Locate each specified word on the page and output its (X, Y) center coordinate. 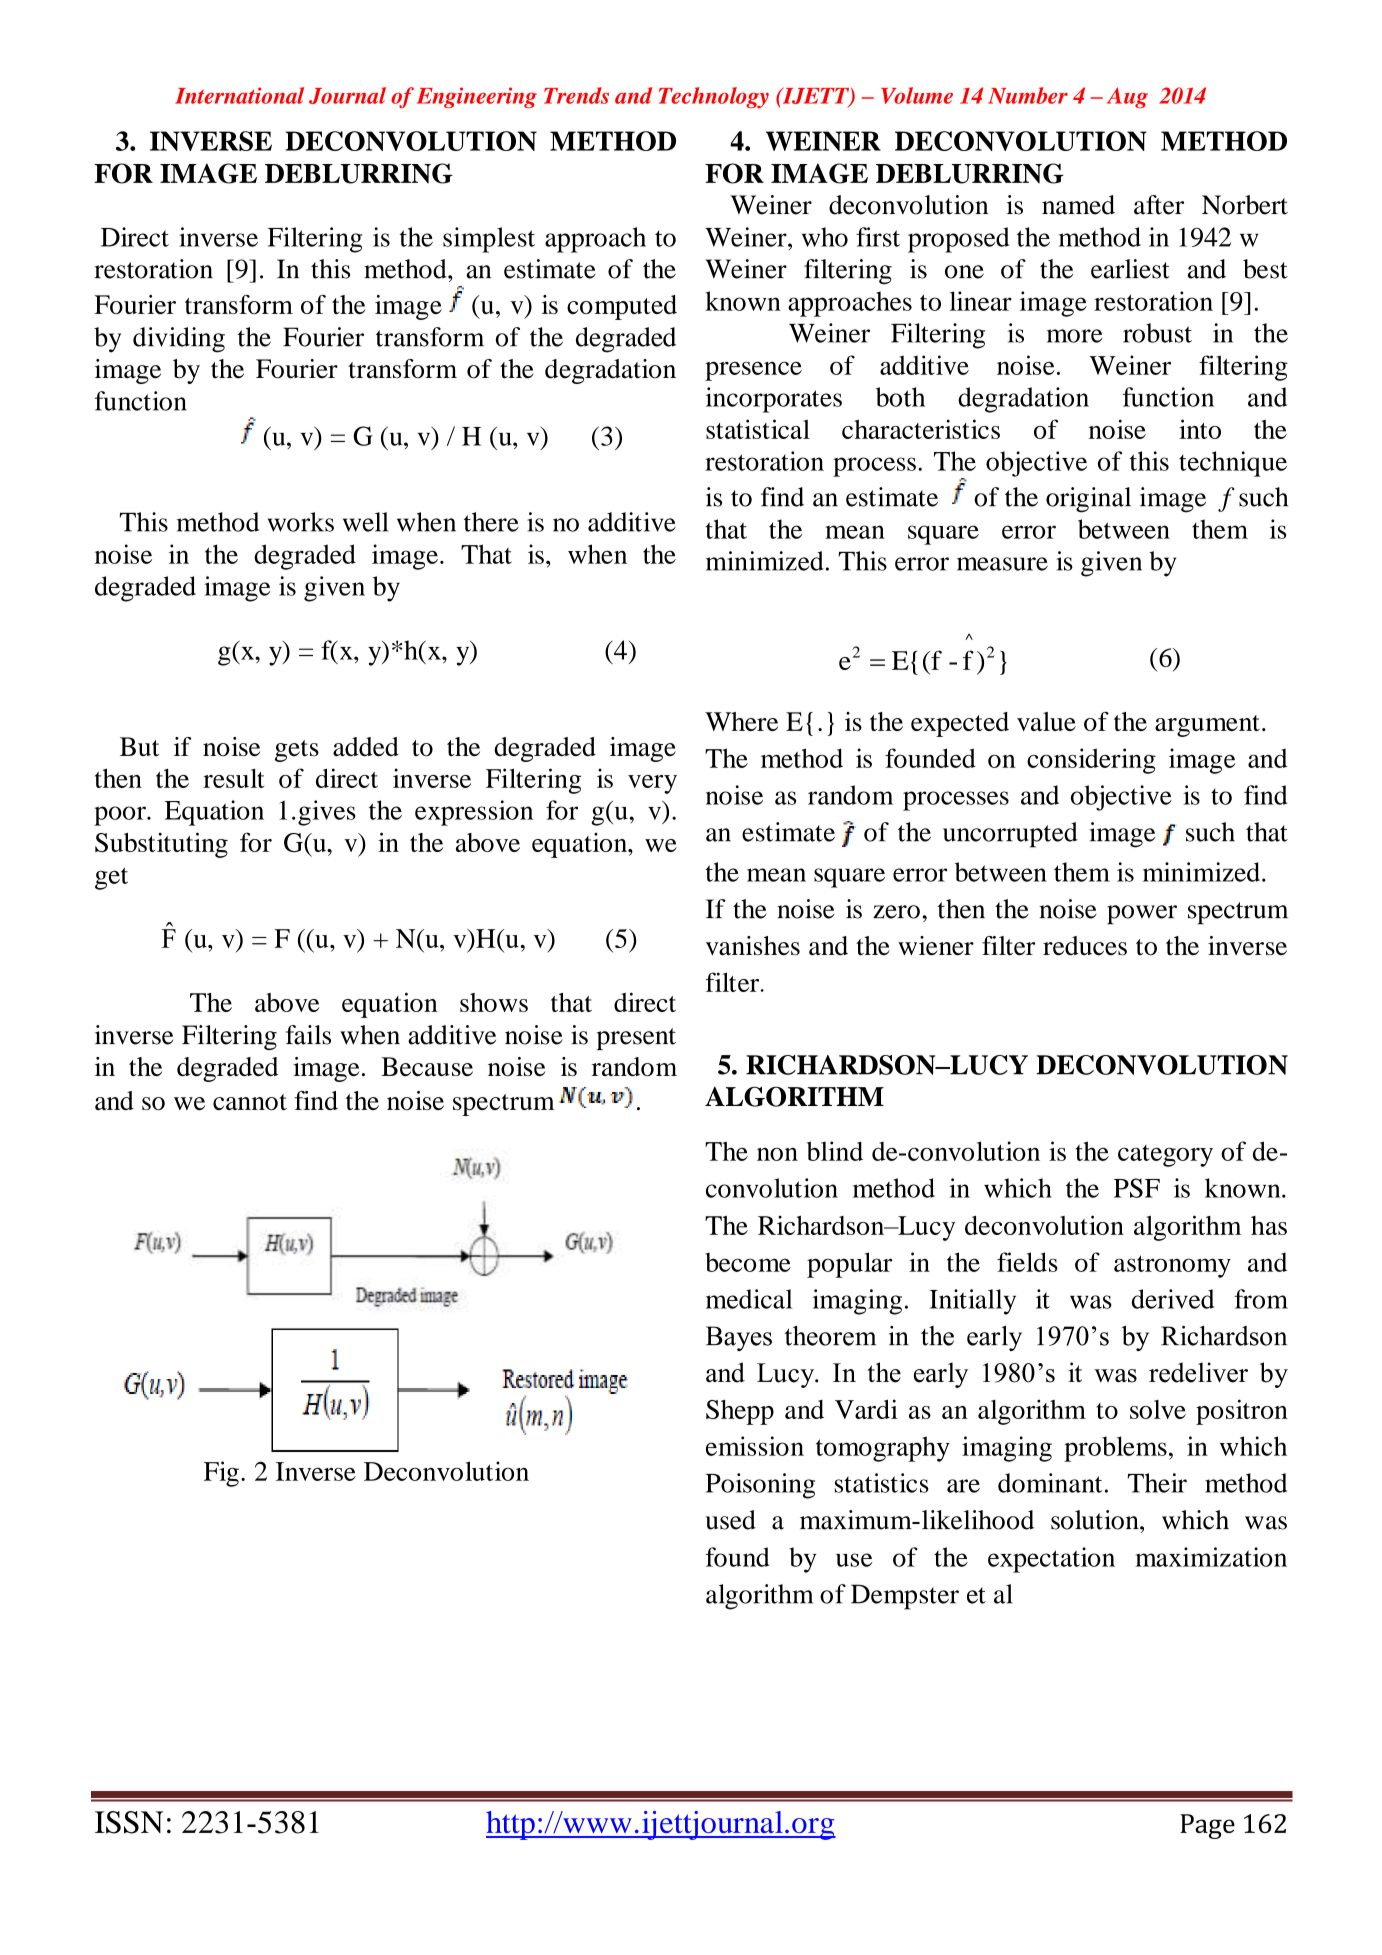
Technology (714, 97)
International (239, 95)
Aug (1127, 97)
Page (1207, 1826)
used (730, 1520)
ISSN (129, 1822)
